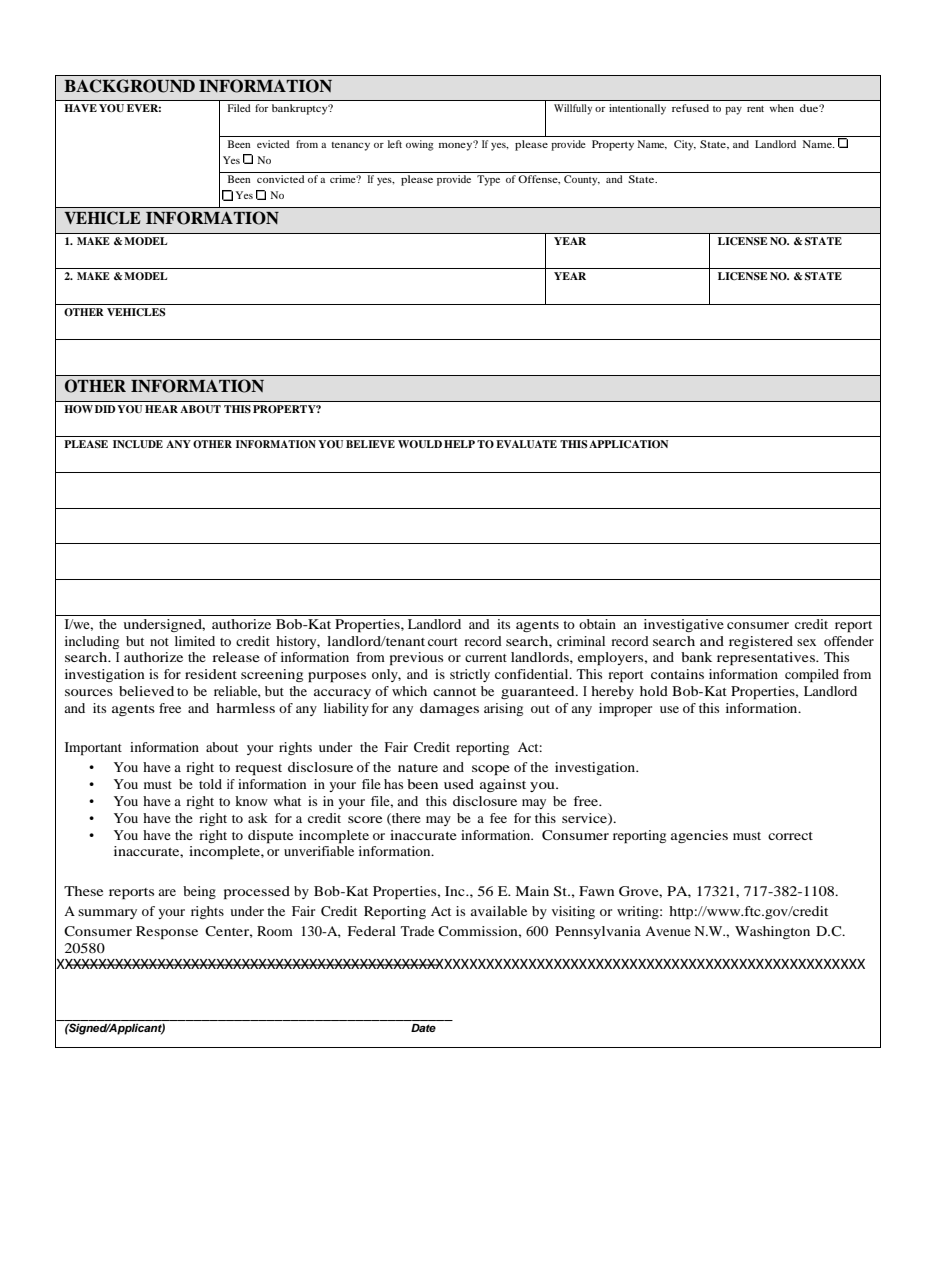 The image size is (936, 1288). What do you see at coordinates (423, 1028) in the image?
I see `Date` at bounding box center [423, 1028].
